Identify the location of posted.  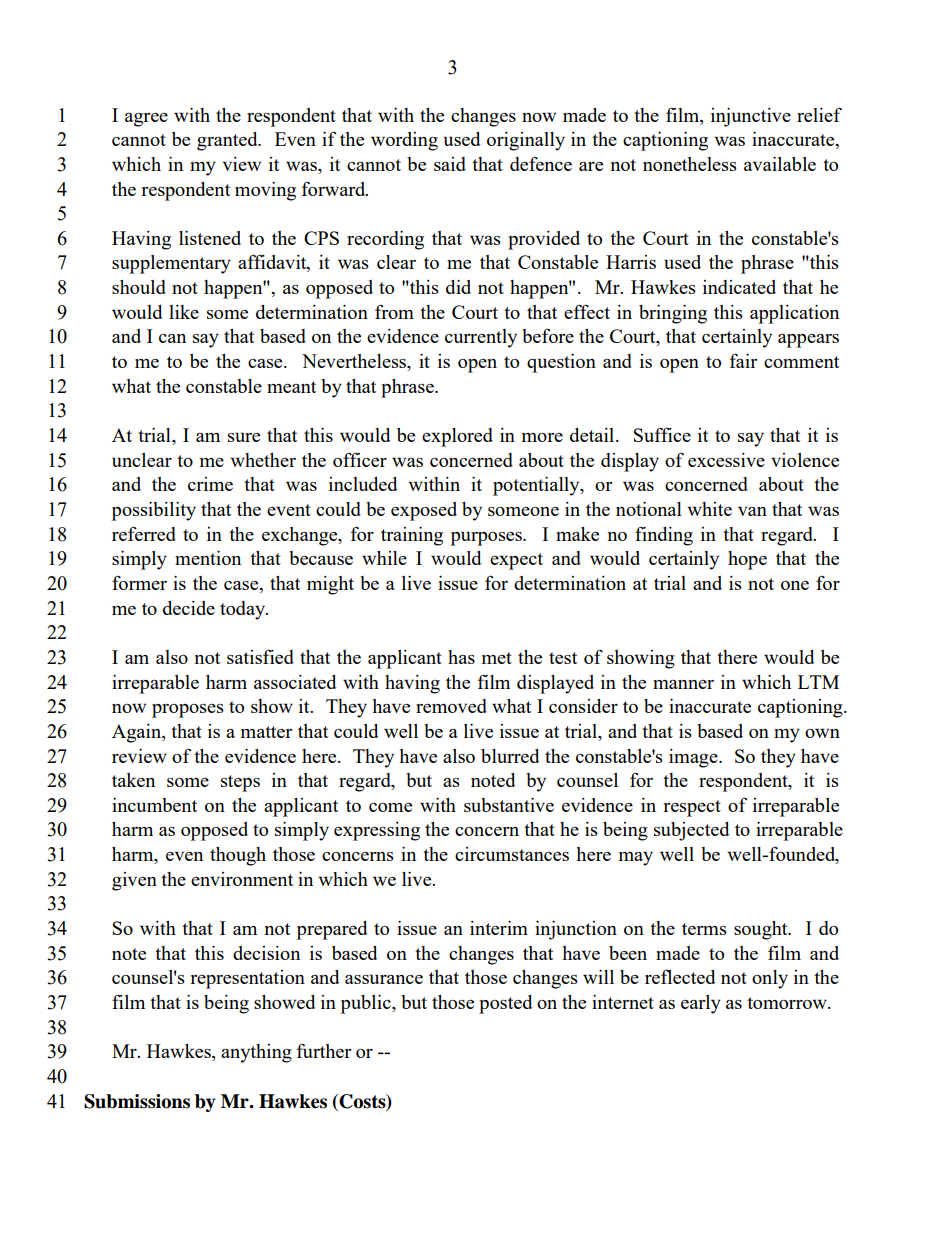
(505, 1004).
